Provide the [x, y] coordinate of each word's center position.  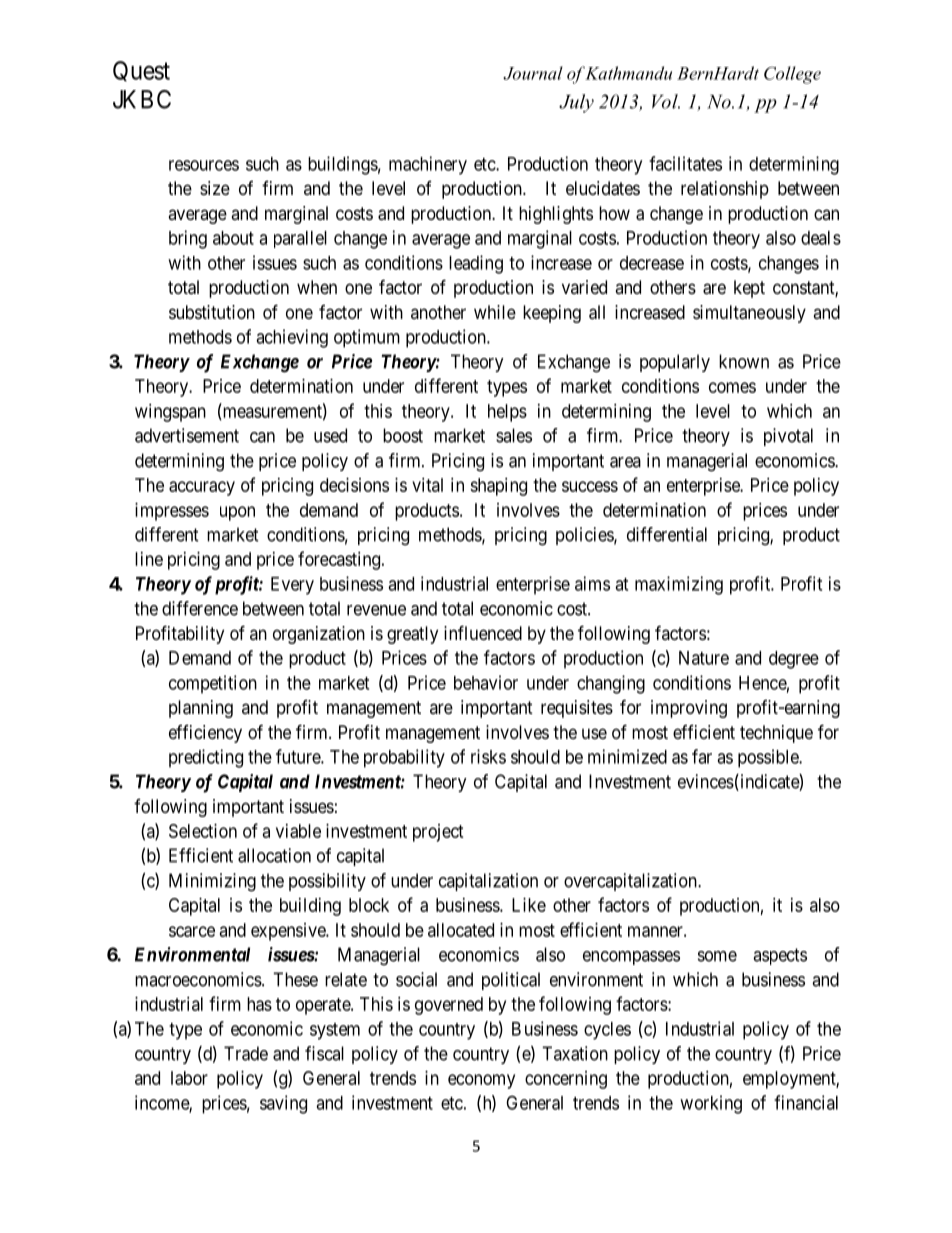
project [438, 833]
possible [769, 758]
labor [189, 1078]
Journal [533, 73]
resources [204, 165]
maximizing [679, 585]
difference [200, 608]
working [711, 1104]
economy [481, 1081]
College [792, 75]
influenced [483, 632]
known [744, 361]
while [495, 312]
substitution [212, 312]
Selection [203, 831]
